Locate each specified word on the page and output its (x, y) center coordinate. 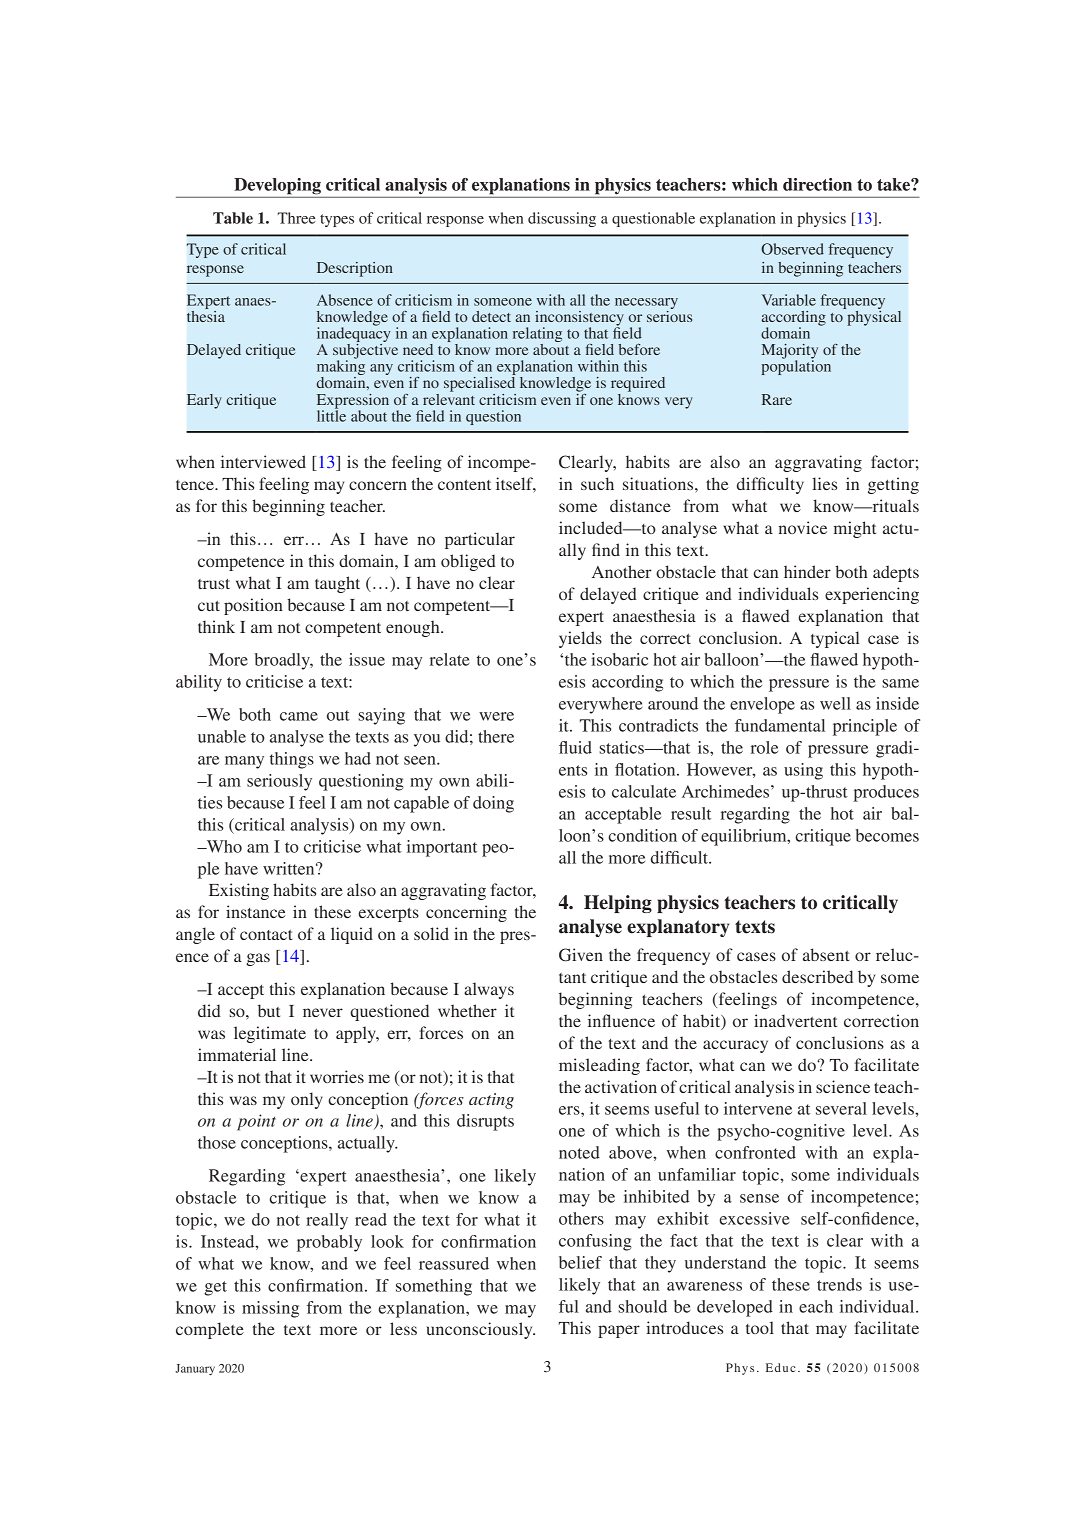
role (764, 747)
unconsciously (481, 1330)
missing (270, 1309)
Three (297, 218)
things (292, 760)
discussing (562, 219)
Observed (792, 249)
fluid (575, 747)
